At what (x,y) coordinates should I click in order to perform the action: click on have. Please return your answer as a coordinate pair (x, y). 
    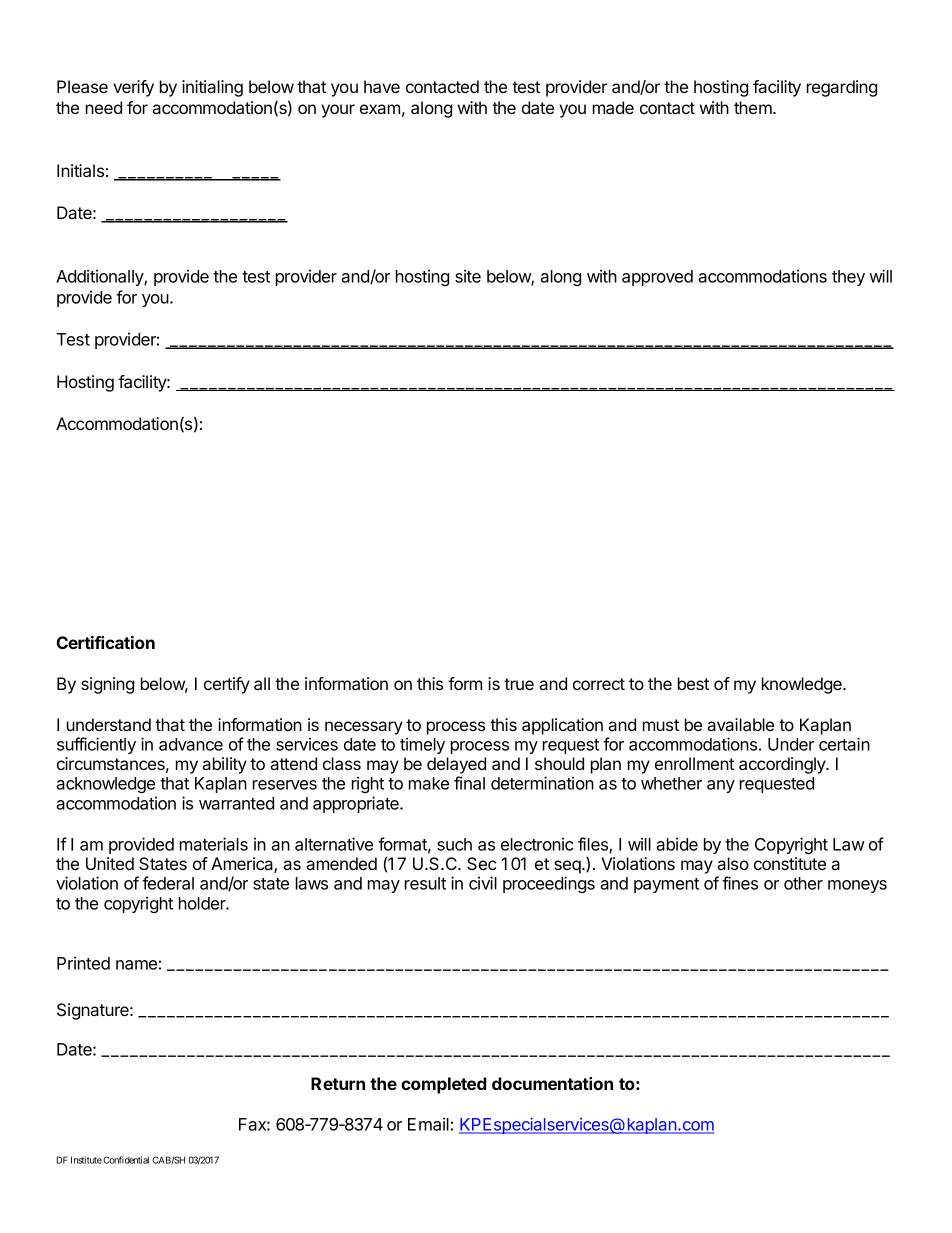
    Looking at the image, I should click on (382, 86).
